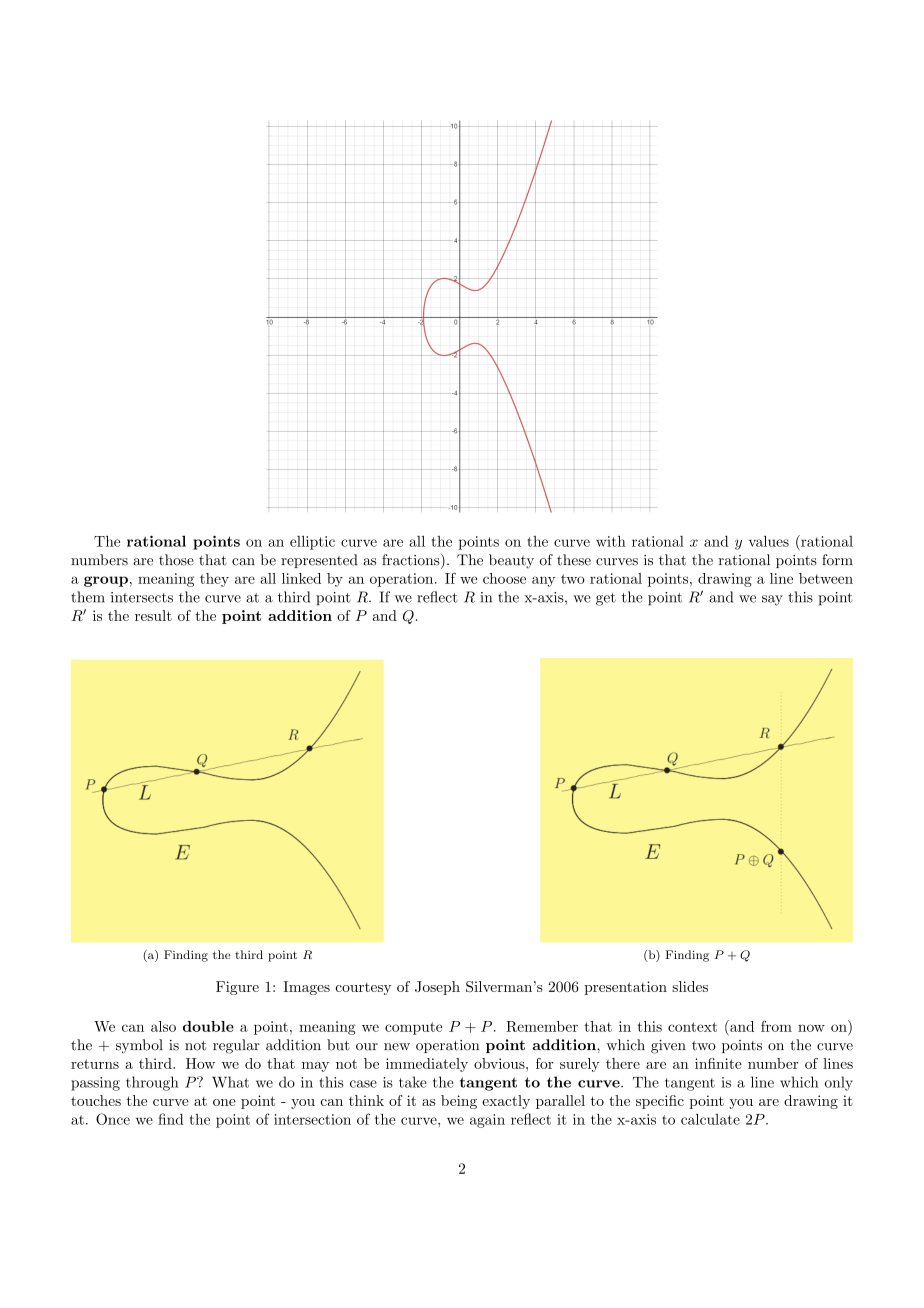 The height and width of the page is (1308, 924). What do you see at coordinates (176, 560) in the page?
I see `those` at bounding box center [176, 560].
